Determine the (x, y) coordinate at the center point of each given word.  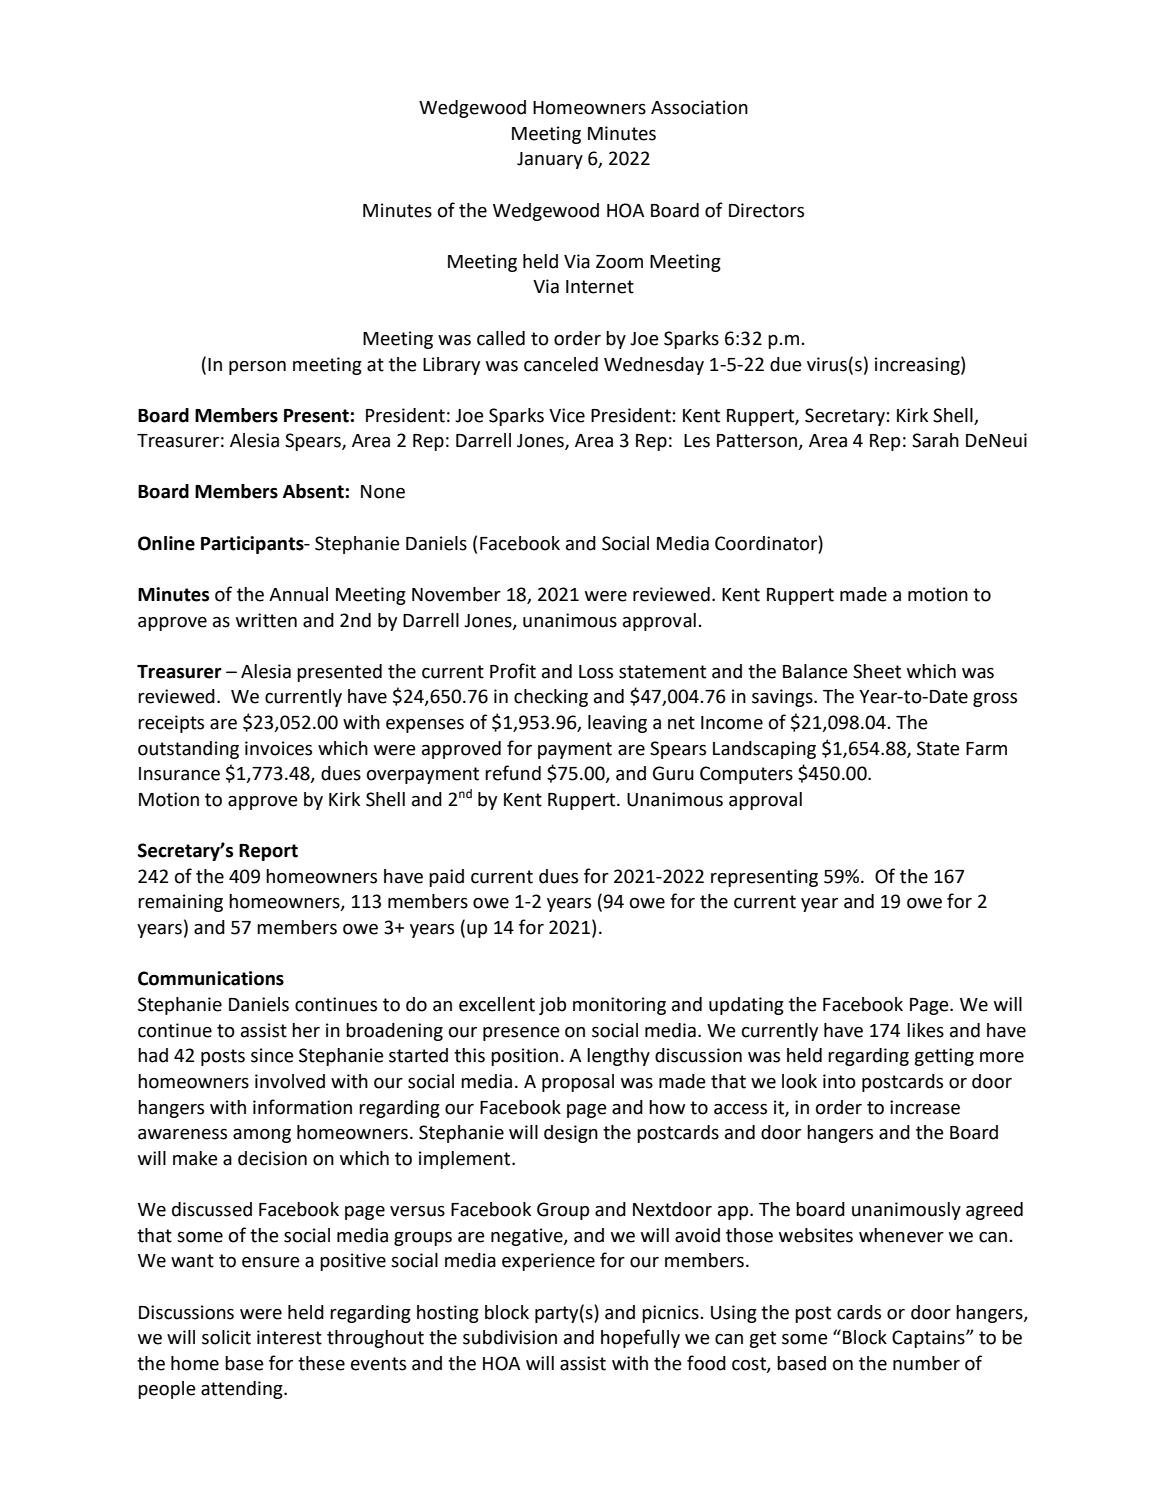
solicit (226, 1337)
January (550, 160)
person (257, 368)
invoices (278, 748)
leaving (617, 724)
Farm (986, 749)
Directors (766, 210)
